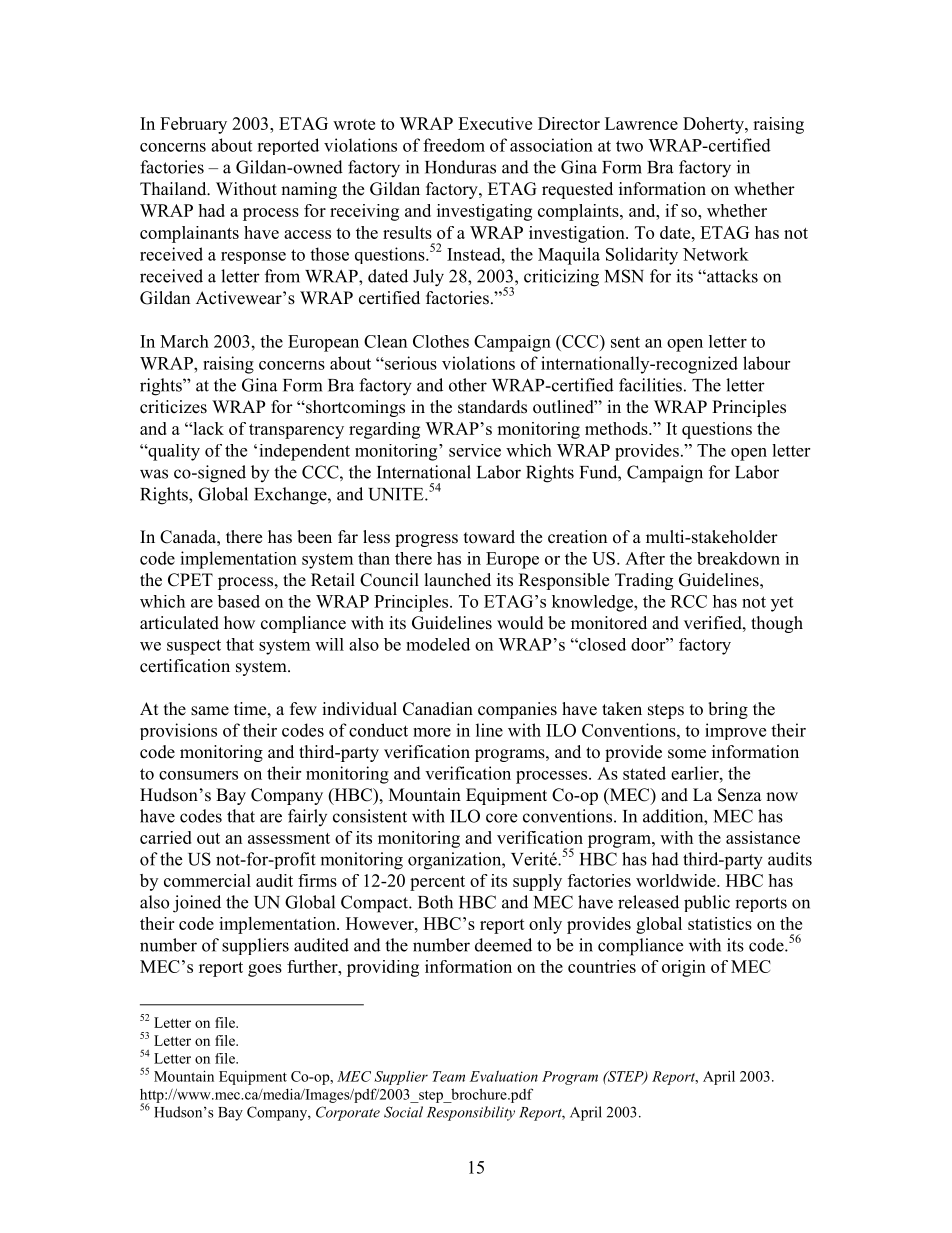 The width and height of the page is (952, 1233). I want to click on modeled, so click(438, 644).
